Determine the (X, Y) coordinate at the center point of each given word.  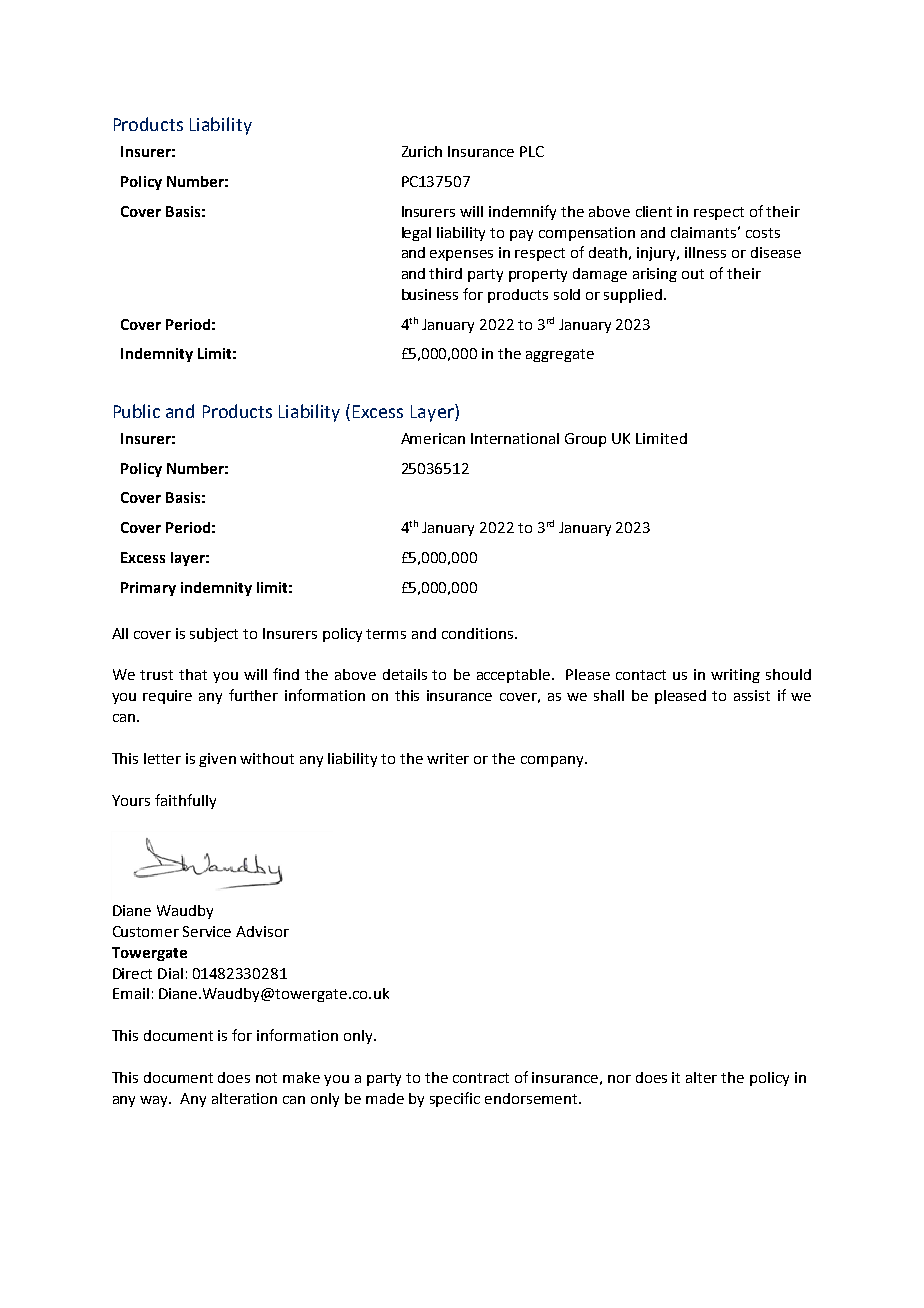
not (266, 1078)
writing (735, 676)
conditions (479, 633)
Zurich (422, 151)
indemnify (522, 212)
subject (214, 635)
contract (481, 1078)
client (654, 211)
